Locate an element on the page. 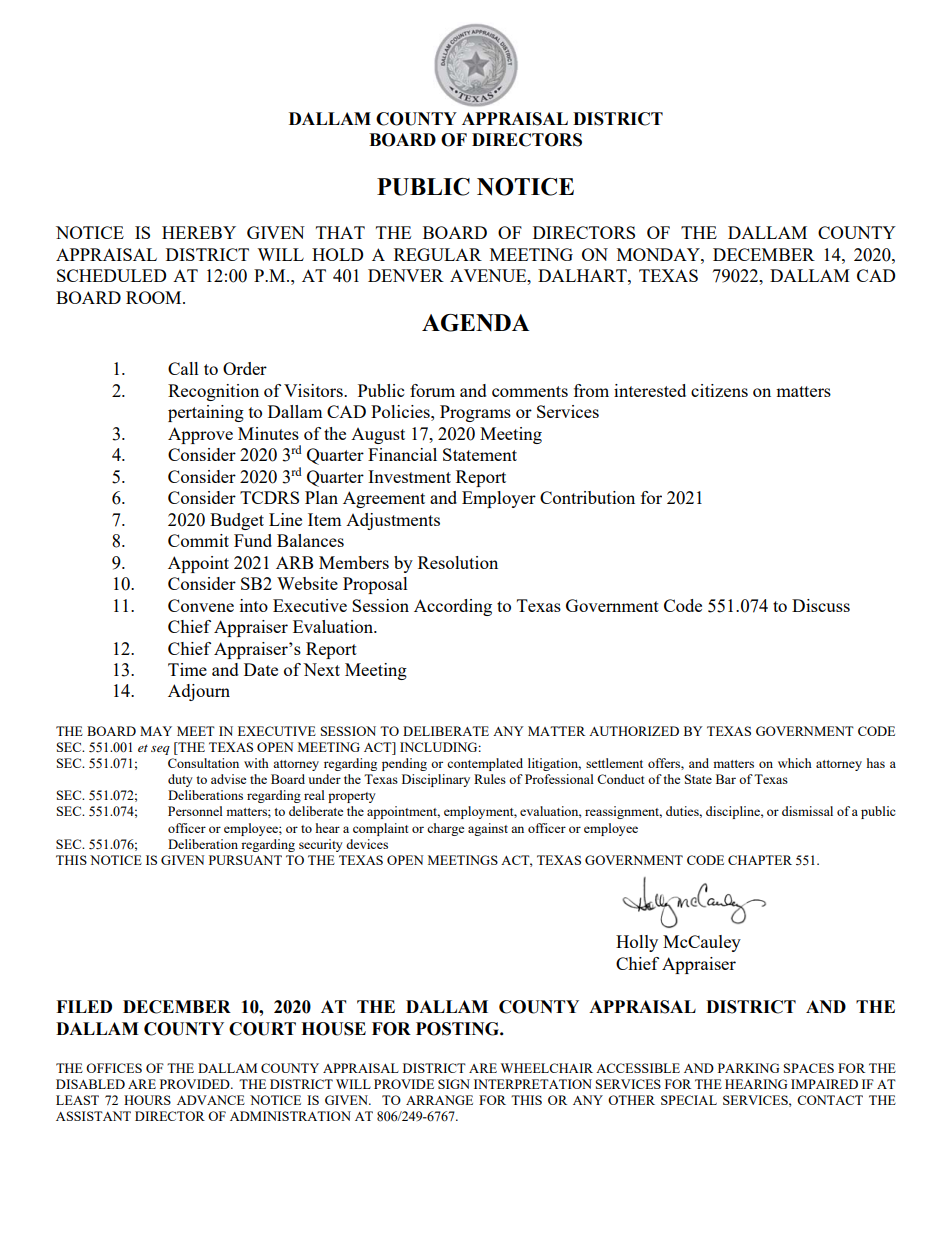 This page has width=952, height=1233. citizens is located at coordinates (719, 390).
